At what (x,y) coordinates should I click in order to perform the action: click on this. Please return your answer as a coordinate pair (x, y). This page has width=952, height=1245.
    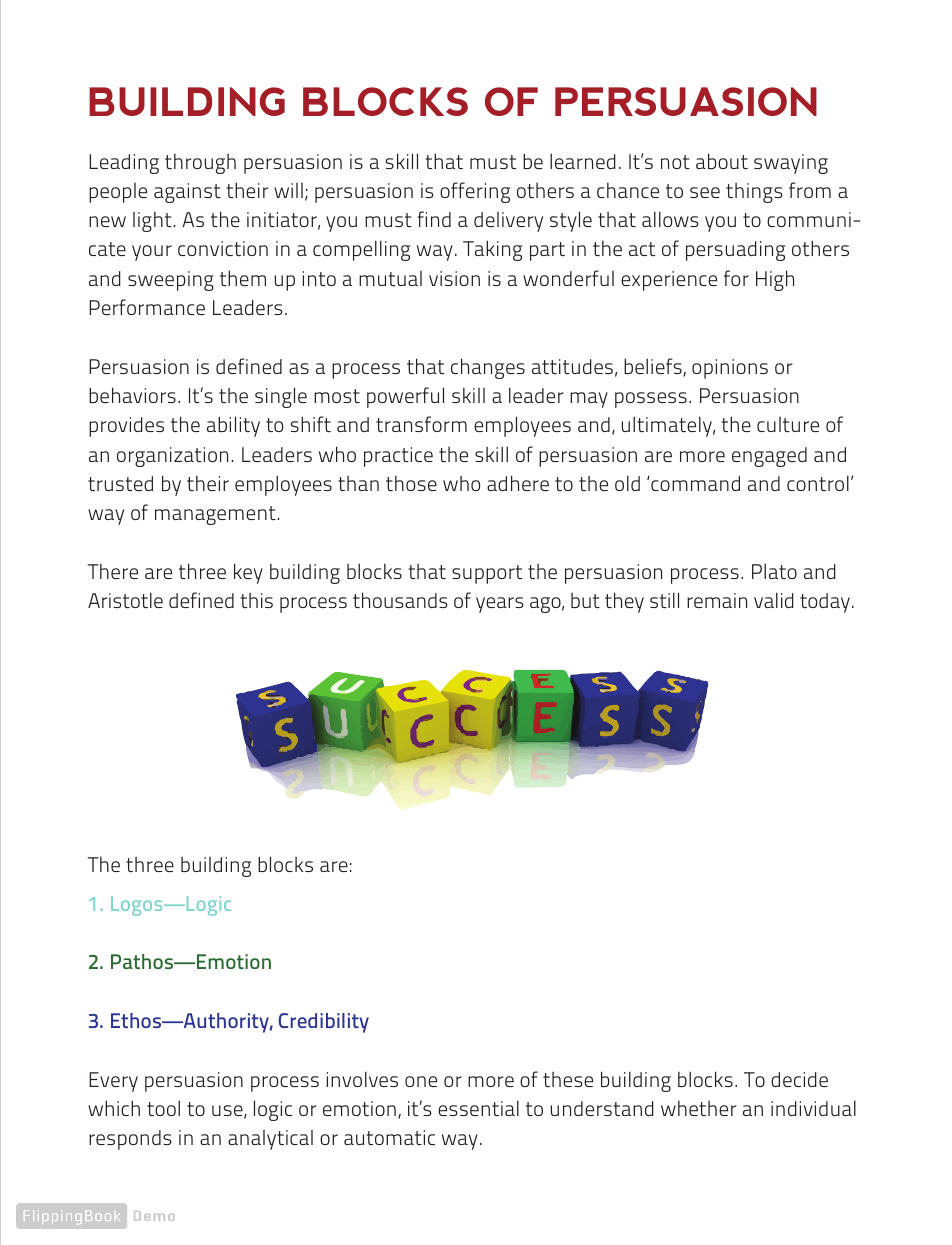
    Looking at the image, I should click on (256, 600).
